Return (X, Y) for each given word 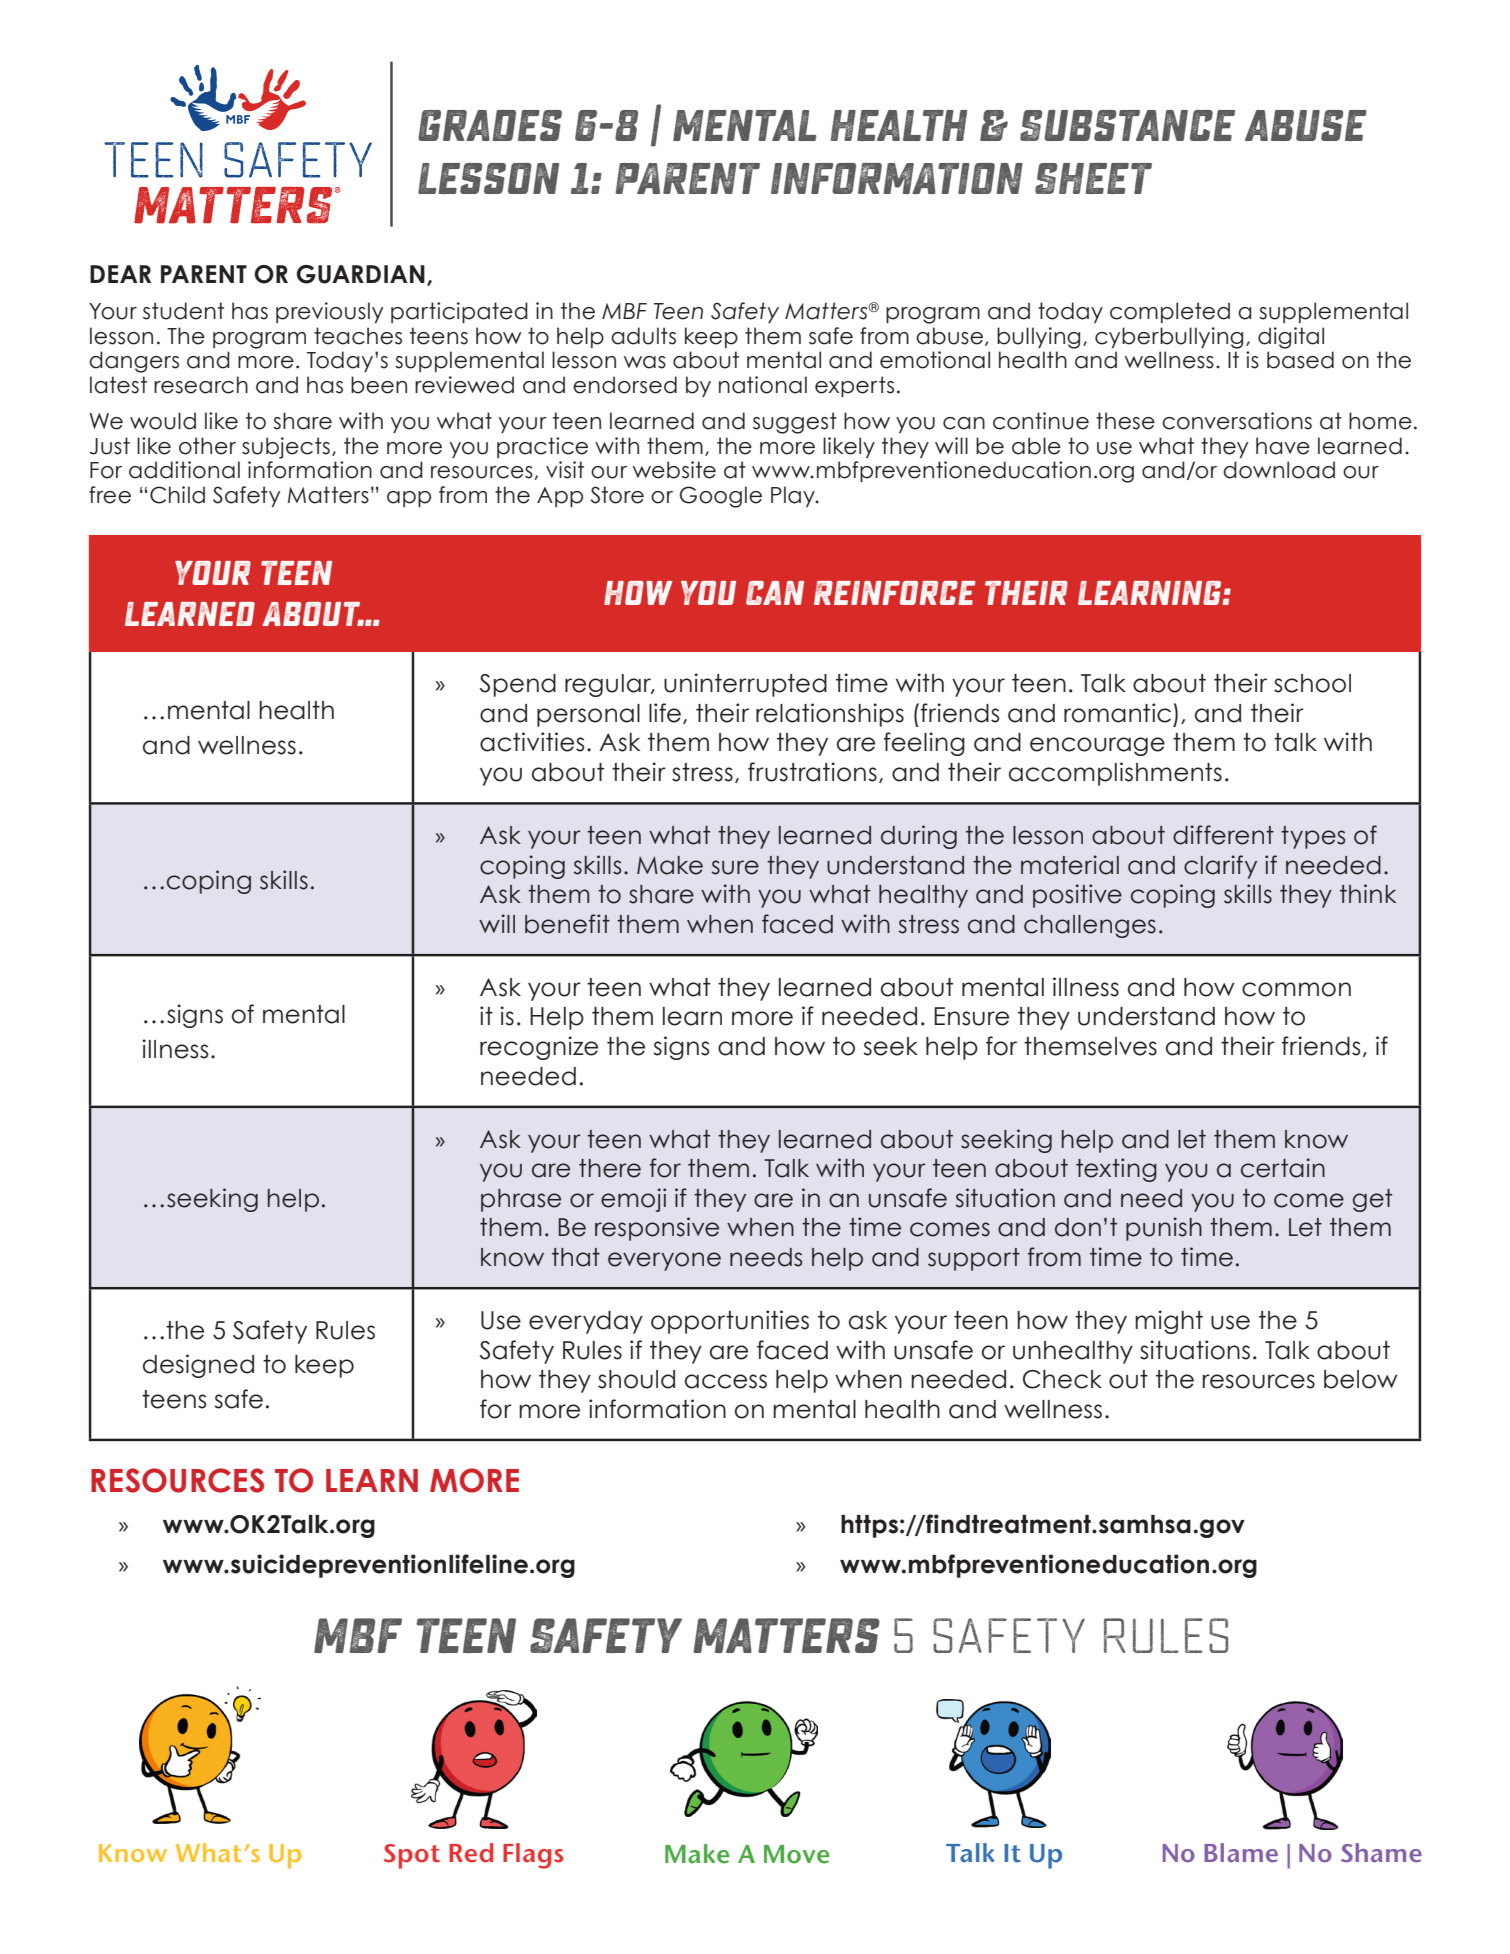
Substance (1127, 125)
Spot (412, 1856)
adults (643, 336)
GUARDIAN (361, 274)
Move (796, 1854)
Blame (1241, 1853)
